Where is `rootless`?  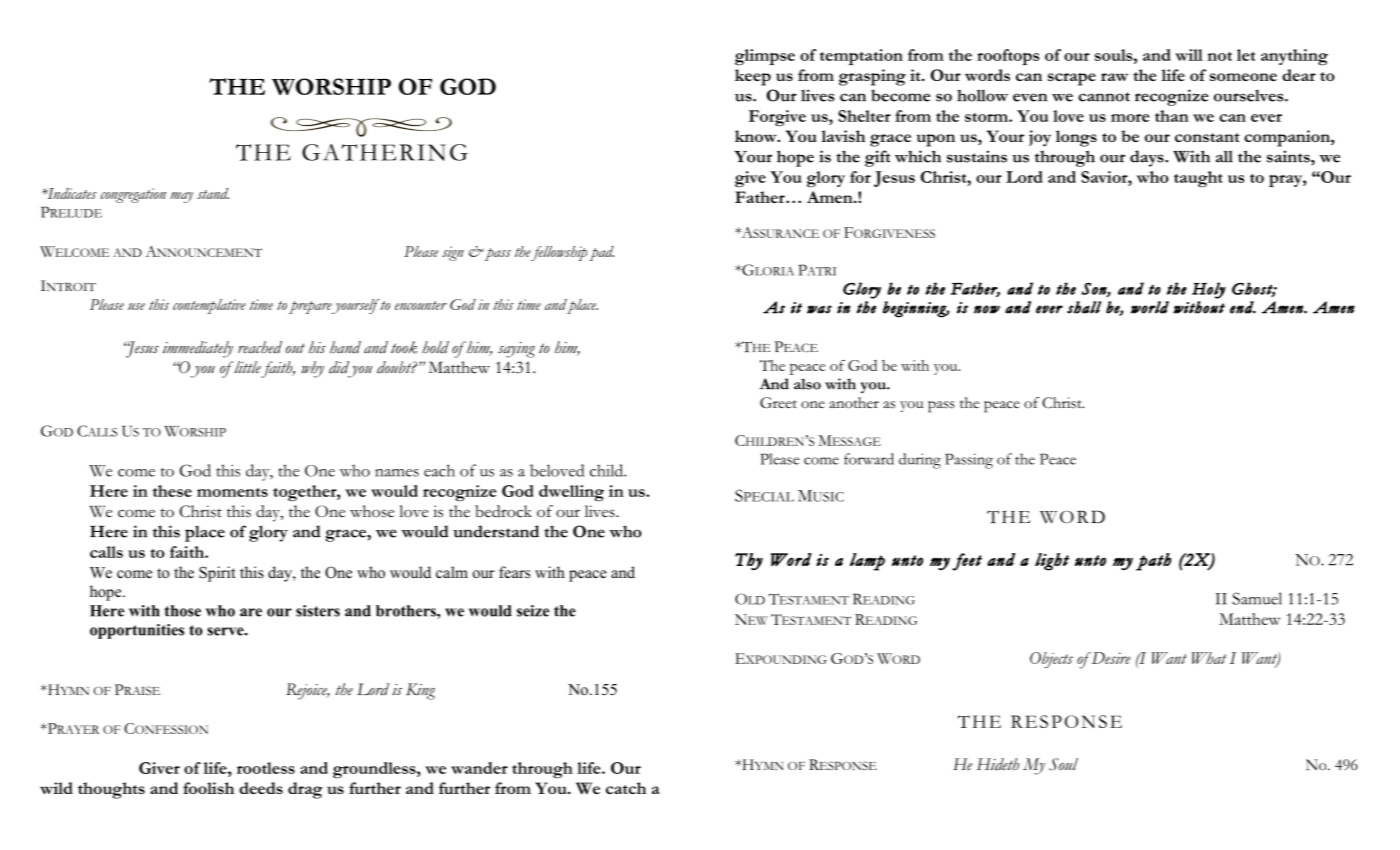
rootless is located at coordinates (266, 768).
